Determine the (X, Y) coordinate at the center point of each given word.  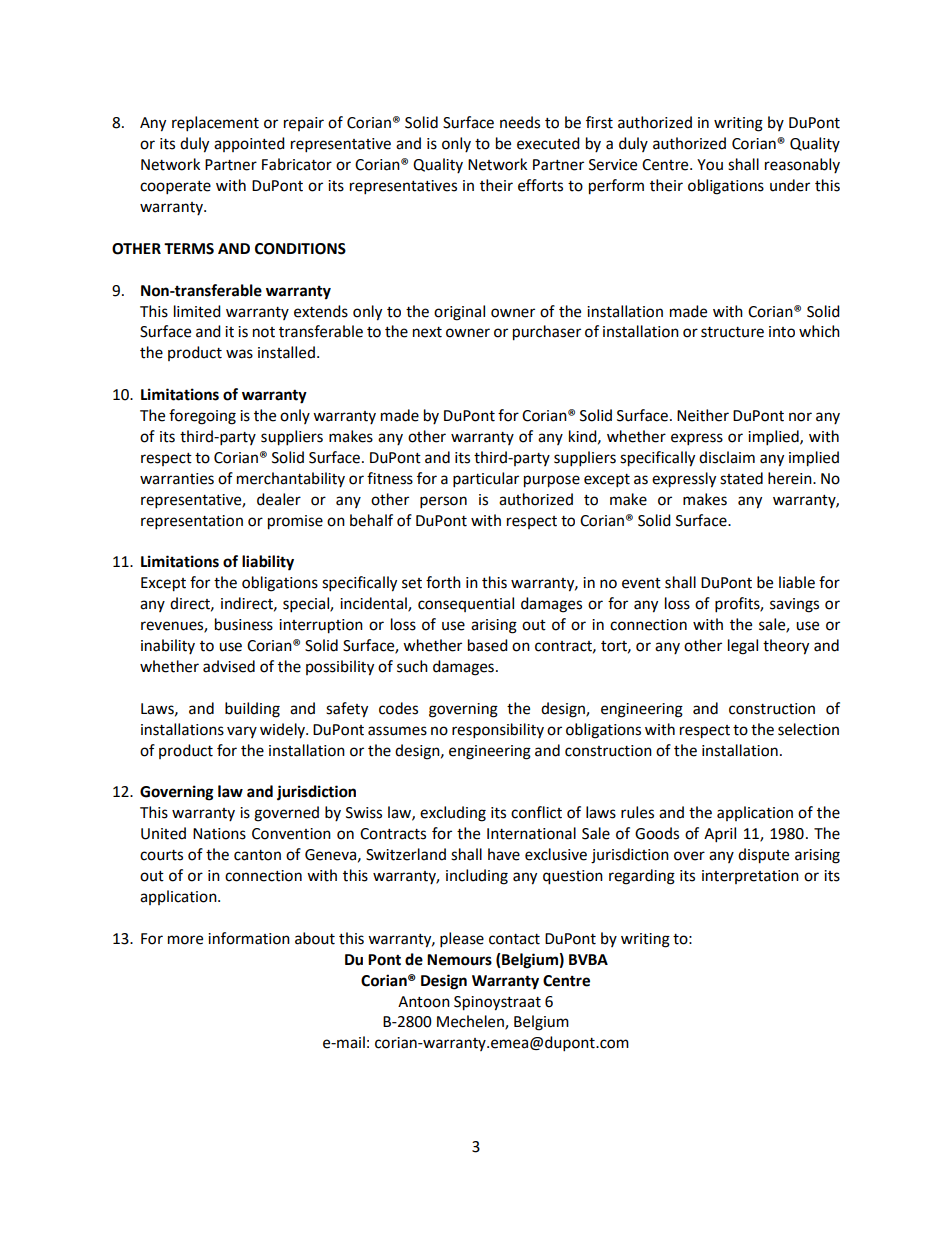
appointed (249, 144)
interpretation (750, 877)
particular (486, 480)
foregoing (202, 417)
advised (229, 666)
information (249, 938)
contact (514, 939)
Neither (703, 415)
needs (520, 122)
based (488, 645)
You (710, 165)
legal (743, 647)
